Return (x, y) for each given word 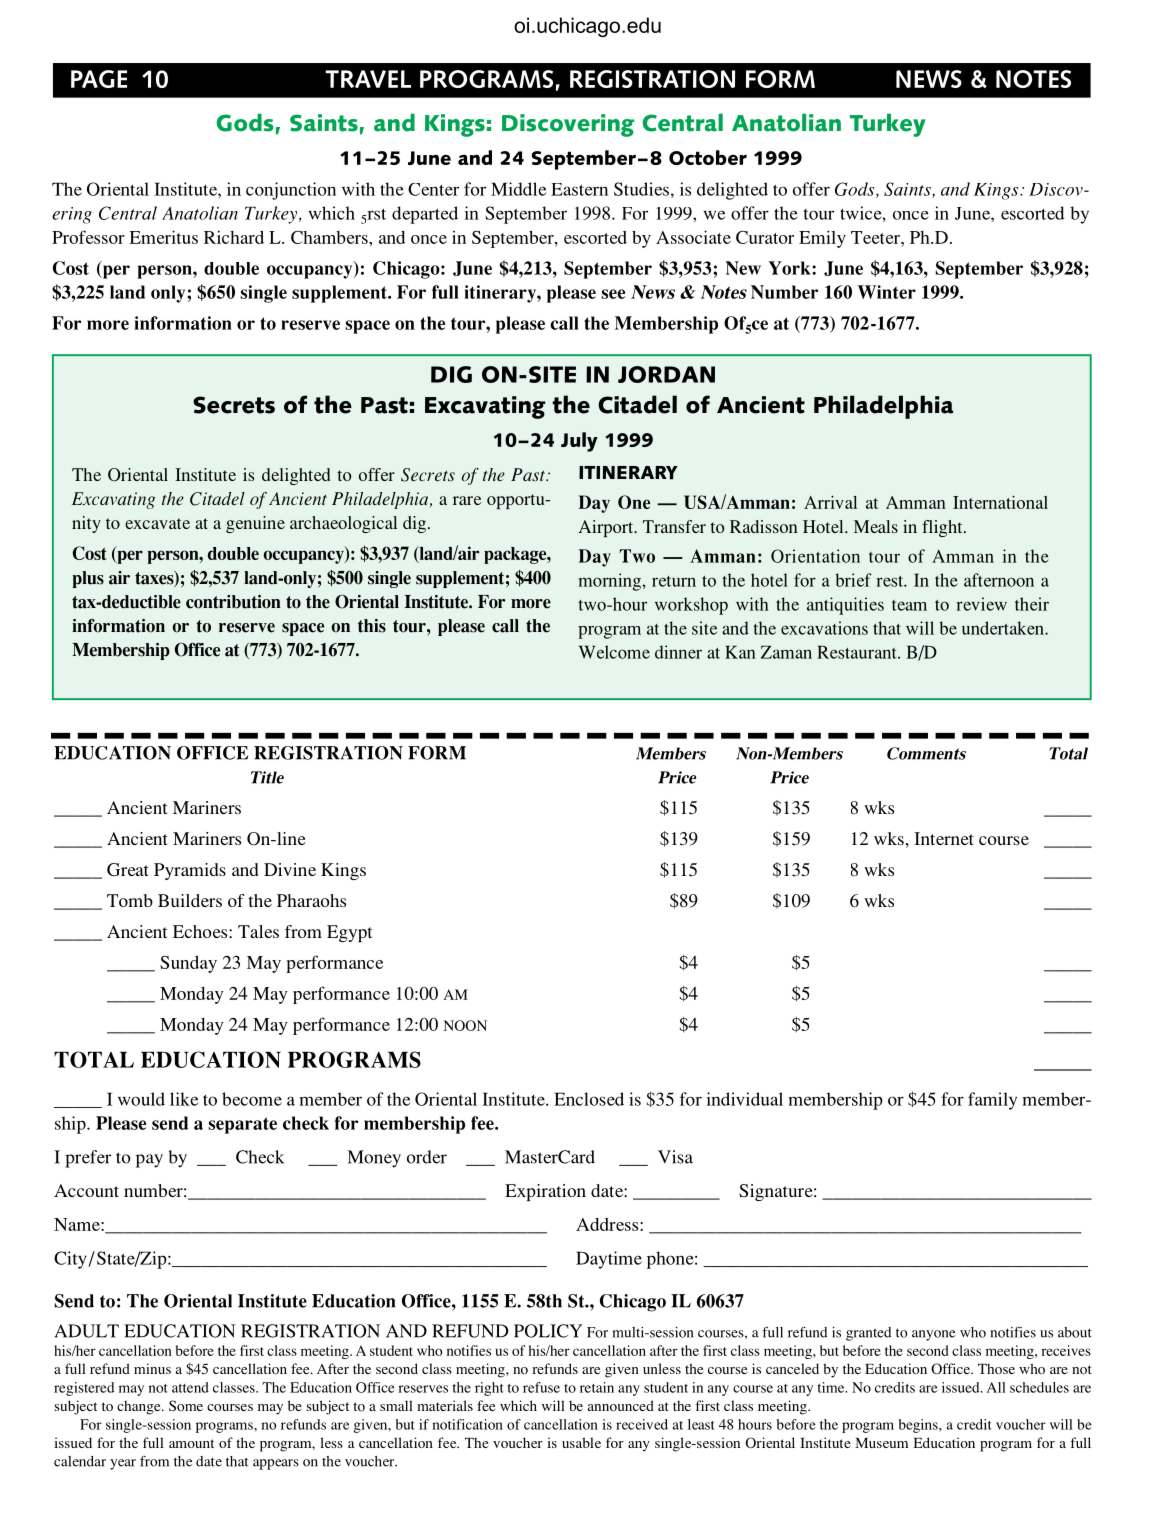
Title (267, 777)
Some (186, 1406)
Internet (944, 838)
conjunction (291, 191)
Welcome (614, 652)
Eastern (579, 189)
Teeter (876, 237)
